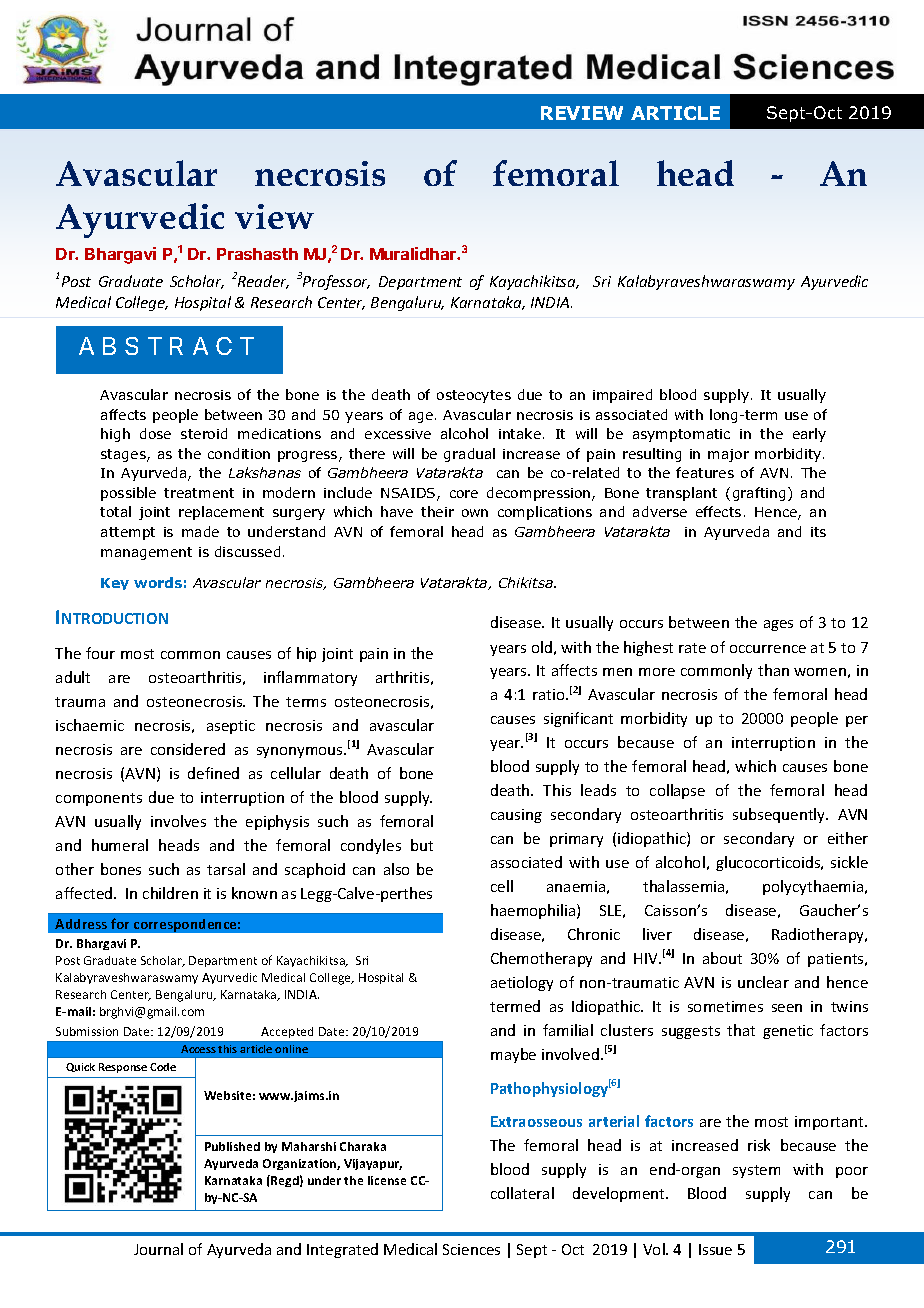 The image size is (924, 1308). What do you see at coordinates (474, 396) in the screenshot?
I see `osteocytes` at bounding box center [474, 396].
